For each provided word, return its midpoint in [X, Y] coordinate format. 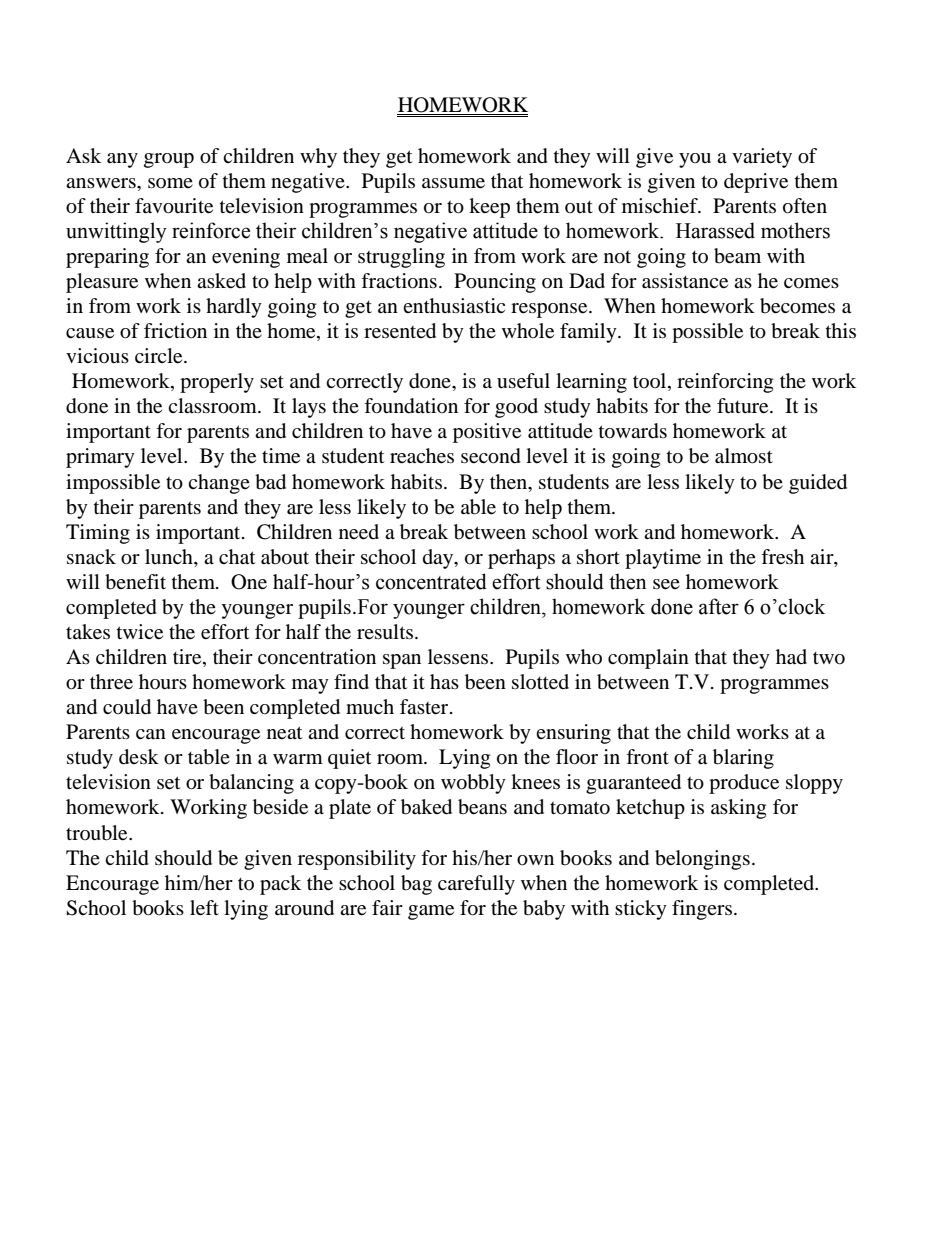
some [170, 183]
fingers [703, 910]
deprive [756, 183]
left [204, 908]
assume [453, 183]
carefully [476, 885]
